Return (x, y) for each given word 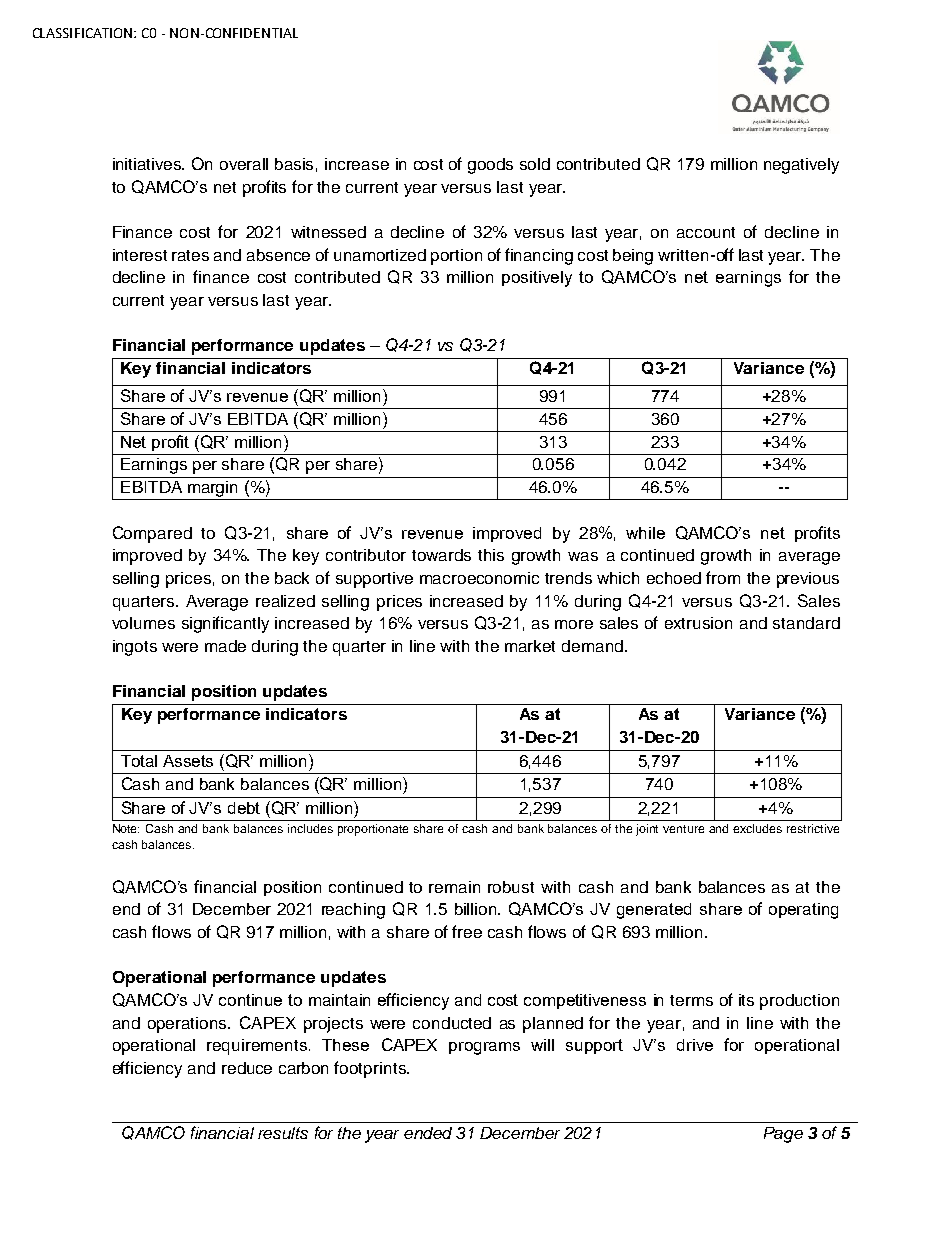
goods (490, 166)
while (645, 533)
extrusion (698, 623)
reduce (247, 1068)
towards (441, 555)
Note (126, 828)
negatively (801, 166)
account (706, 232)
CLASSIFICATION (84, 33)
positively (537, 279)
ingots (135, 648)
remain (454, 887)
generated (654, 911)
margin (213, 490)
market (530, 646)
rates (190, 255)
